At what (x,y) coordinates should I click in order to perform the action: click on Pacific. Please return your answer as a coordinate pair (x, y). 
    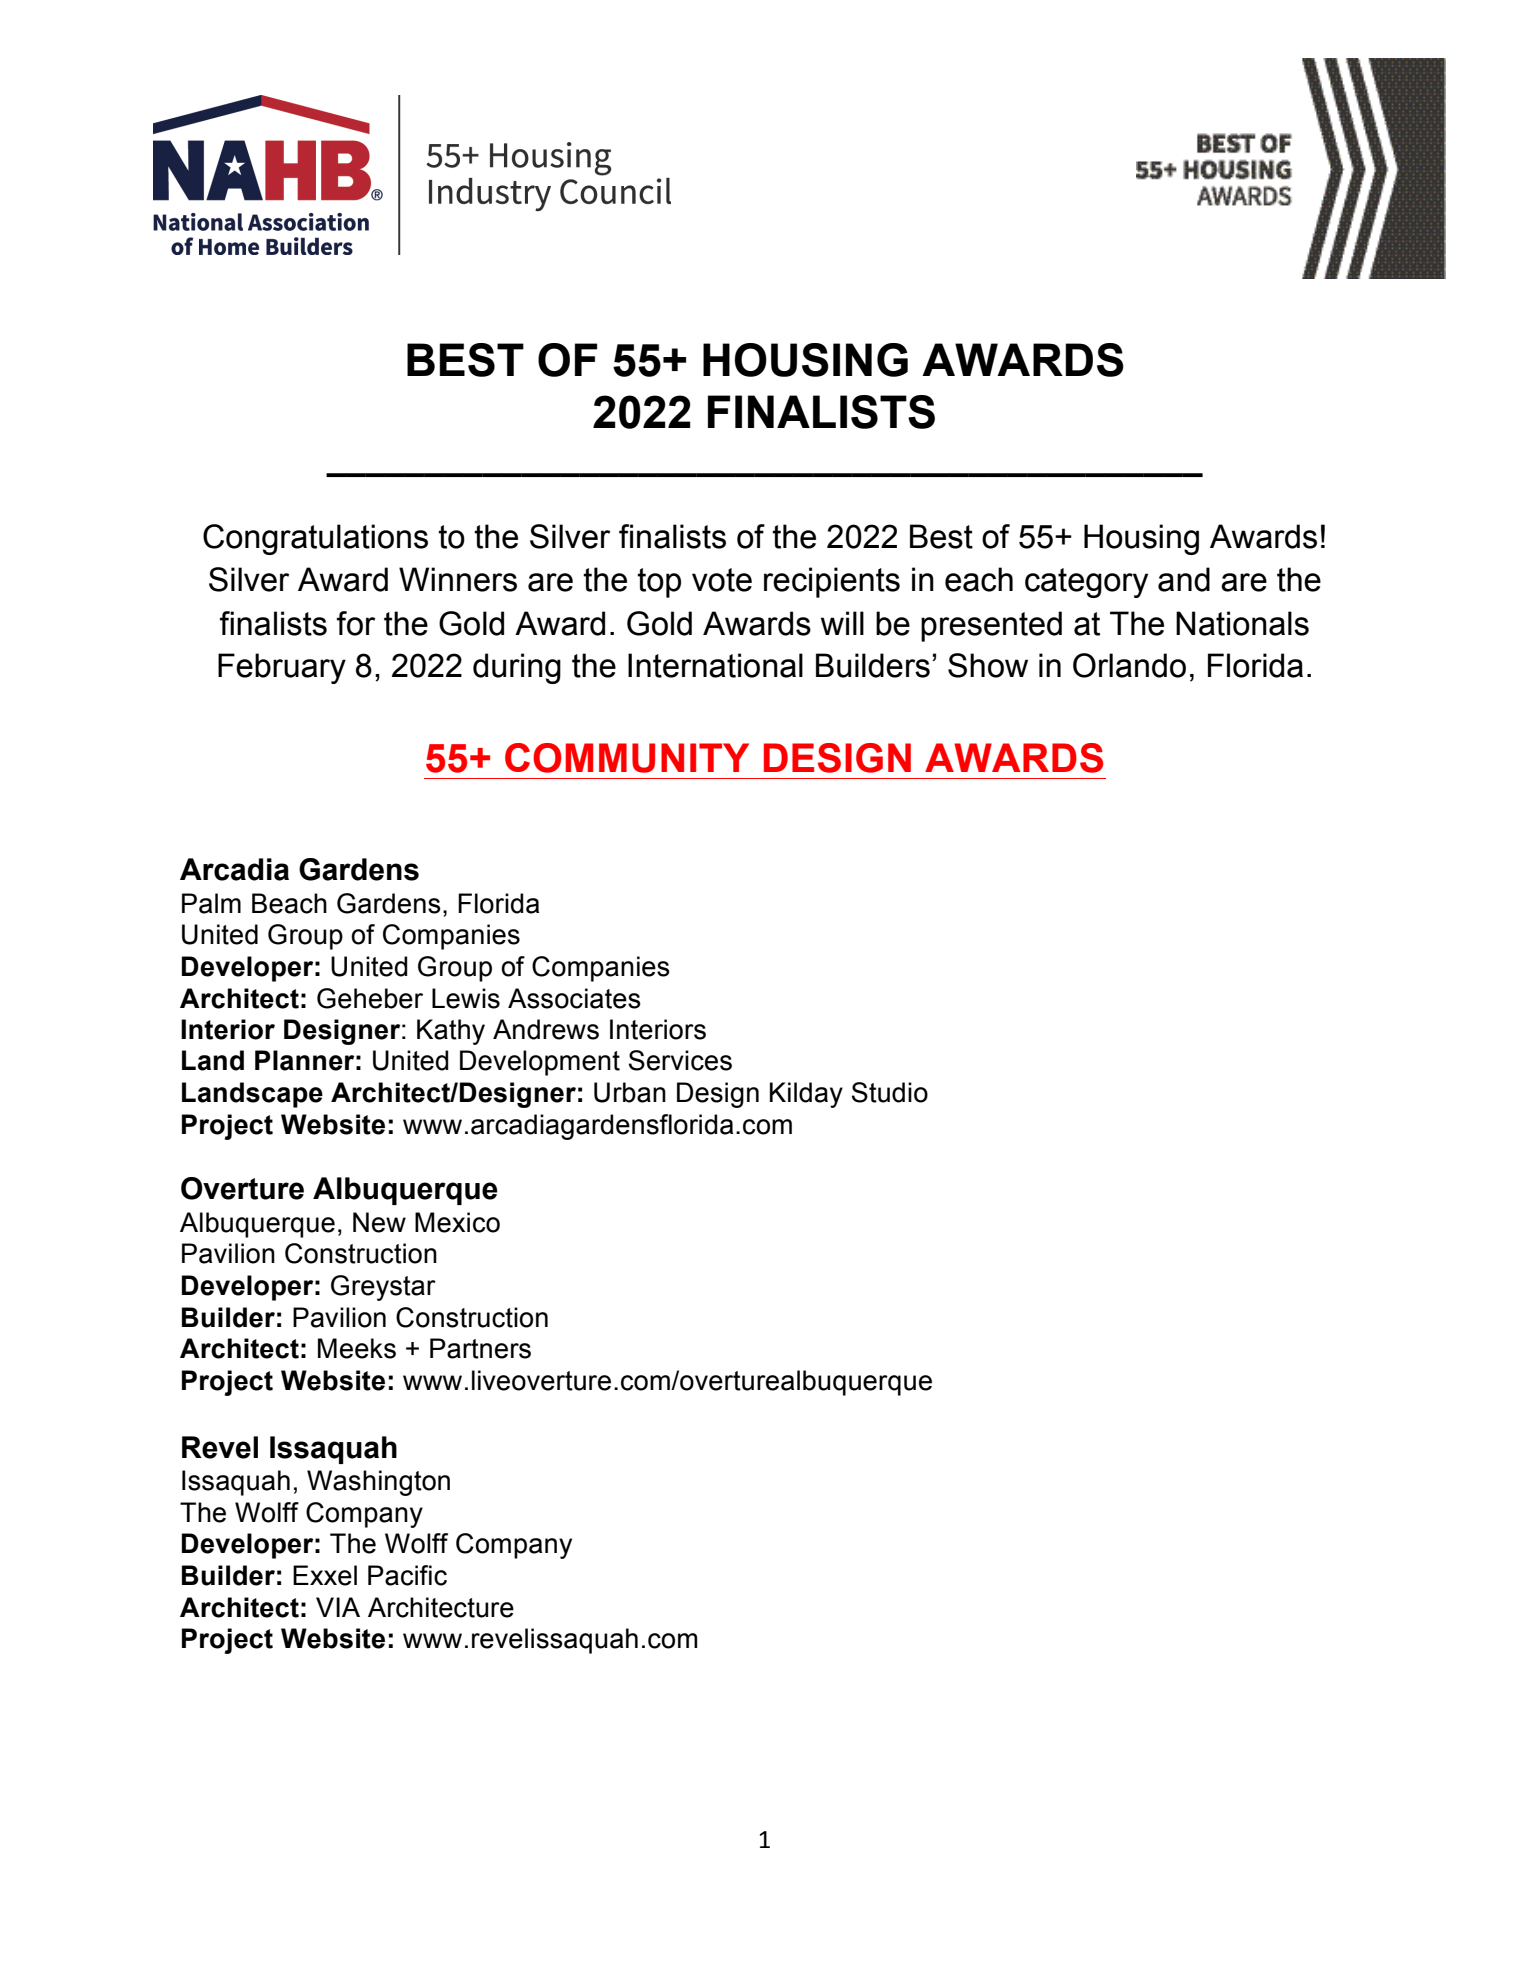
    Looking at the image, I should click on (407, 1575).
